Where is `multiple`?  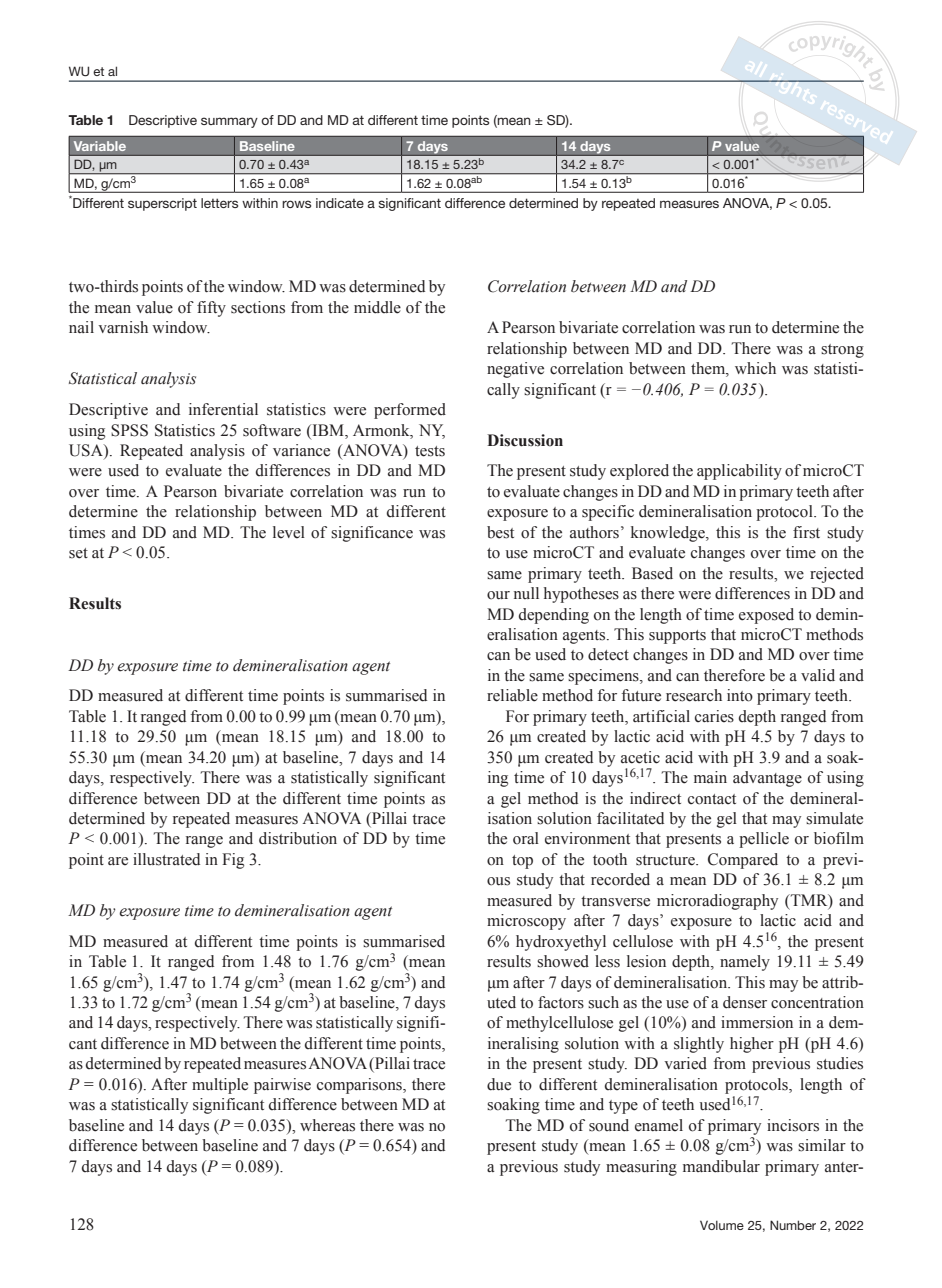
multiple is located at coordinates (220, 1086).
